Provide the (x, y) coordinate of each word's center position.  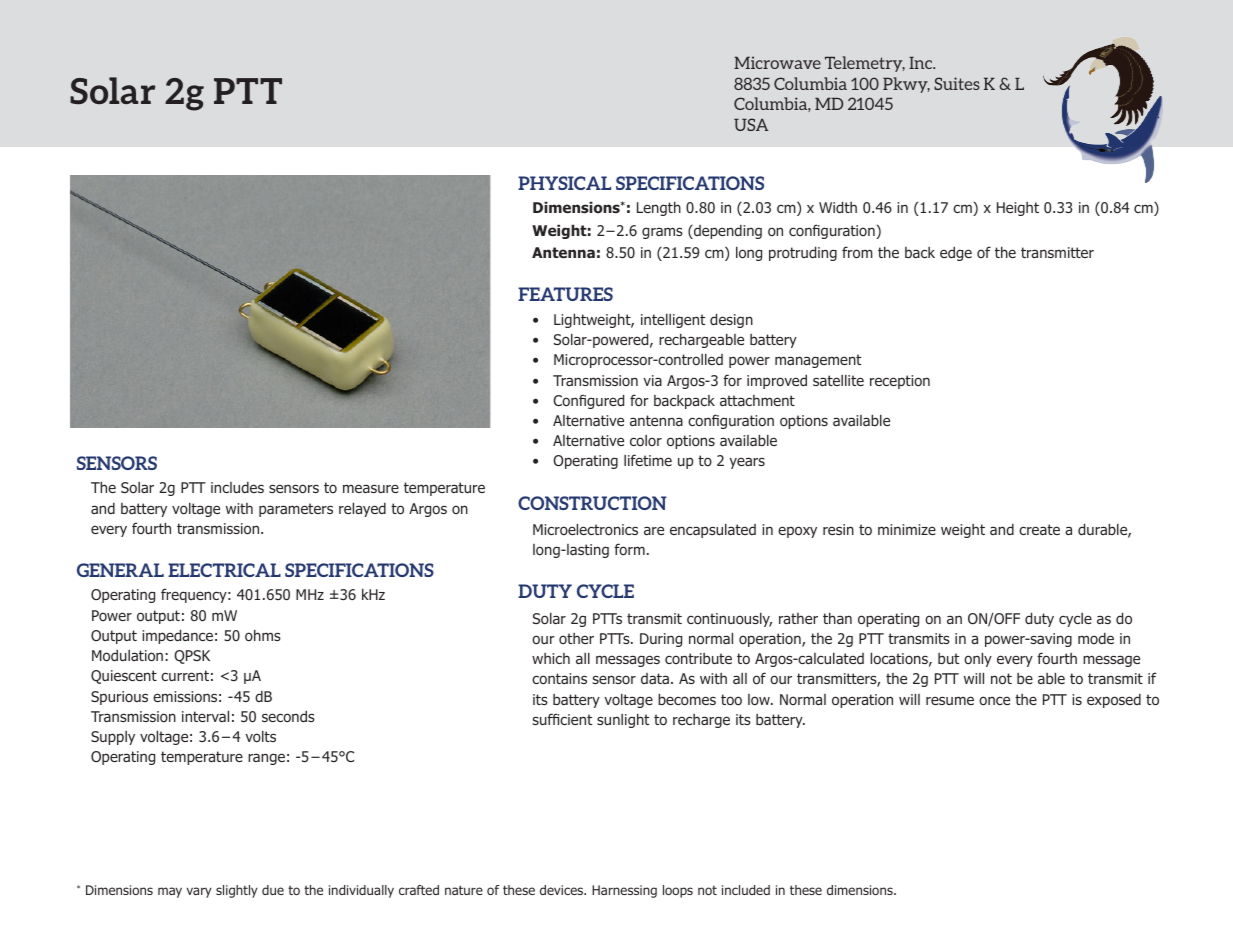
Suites (957, 83)
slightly (237, 891)
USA (751, 124)
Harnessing (624, 891)
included (746, 890)
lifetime (648, 460)
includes (237, 487)
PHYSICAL (564, 183)
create (1039, 529)
